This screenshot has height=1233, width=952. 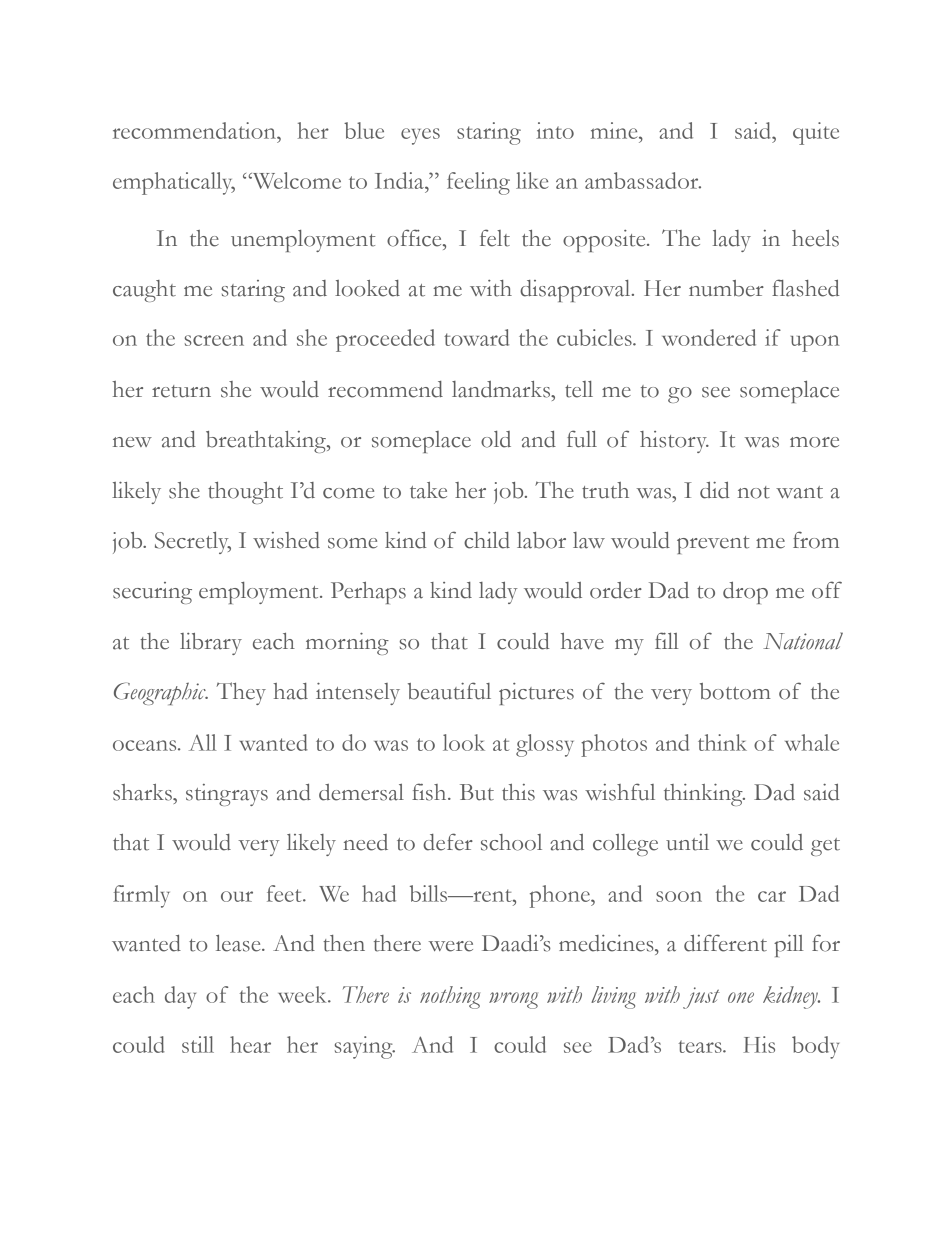 I want to click on quite, so click(x=816, y=133).
